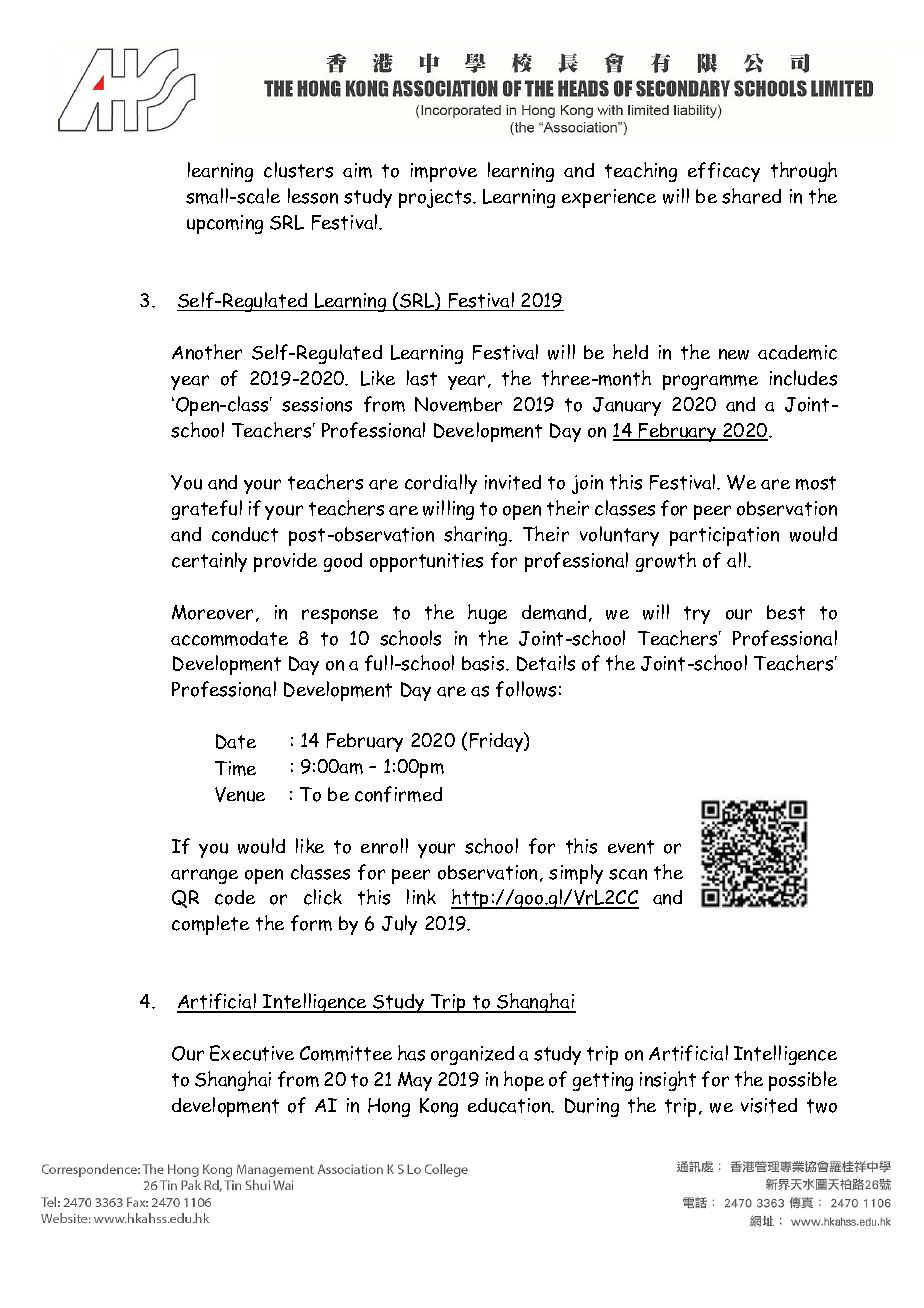 The image size is (924, 1308). What do you see at coordinates (340, 616) in the document?
I see `response` at bounding box center [340, 616].
